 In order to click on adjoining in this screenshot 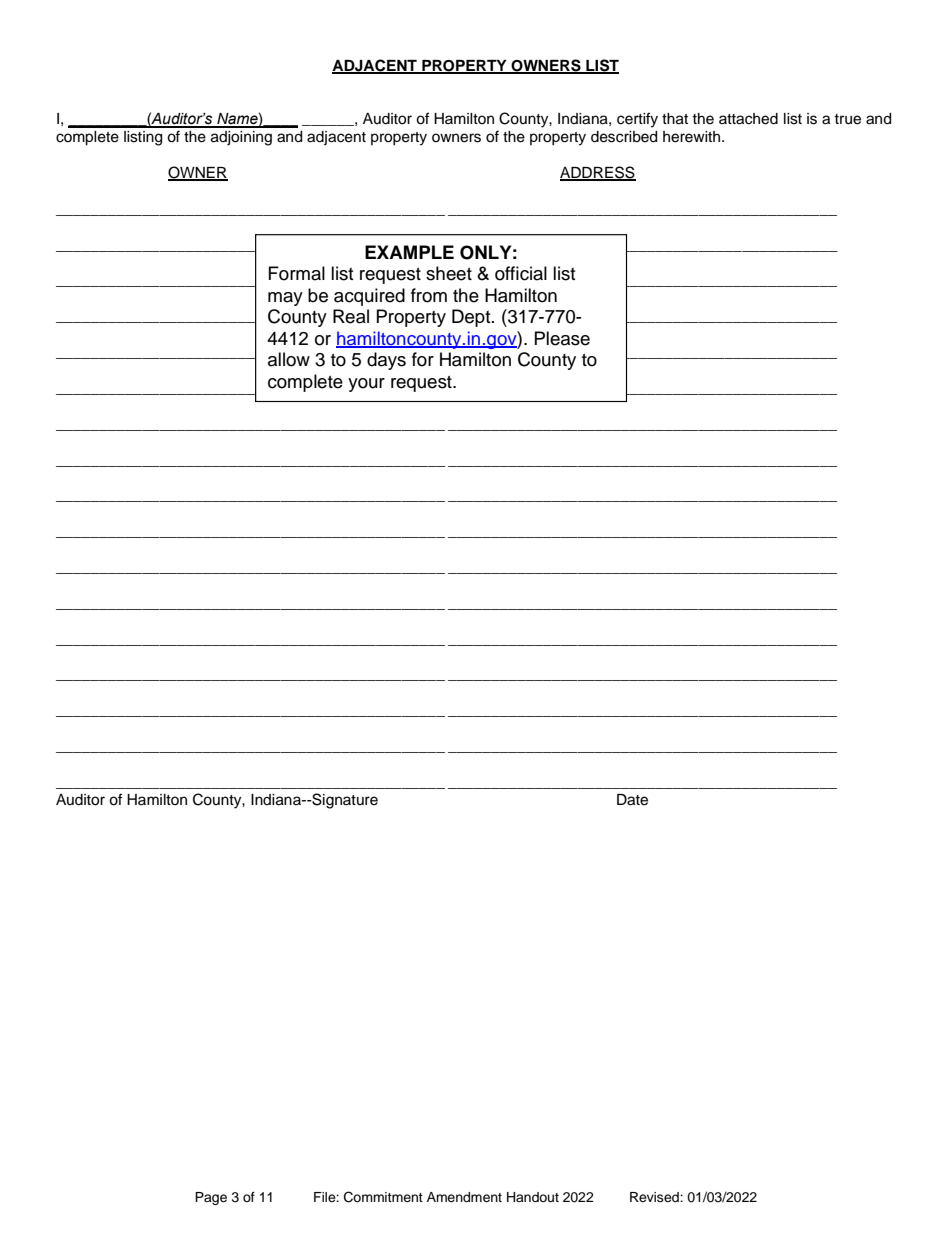, I will do `click(241, 138)`.
